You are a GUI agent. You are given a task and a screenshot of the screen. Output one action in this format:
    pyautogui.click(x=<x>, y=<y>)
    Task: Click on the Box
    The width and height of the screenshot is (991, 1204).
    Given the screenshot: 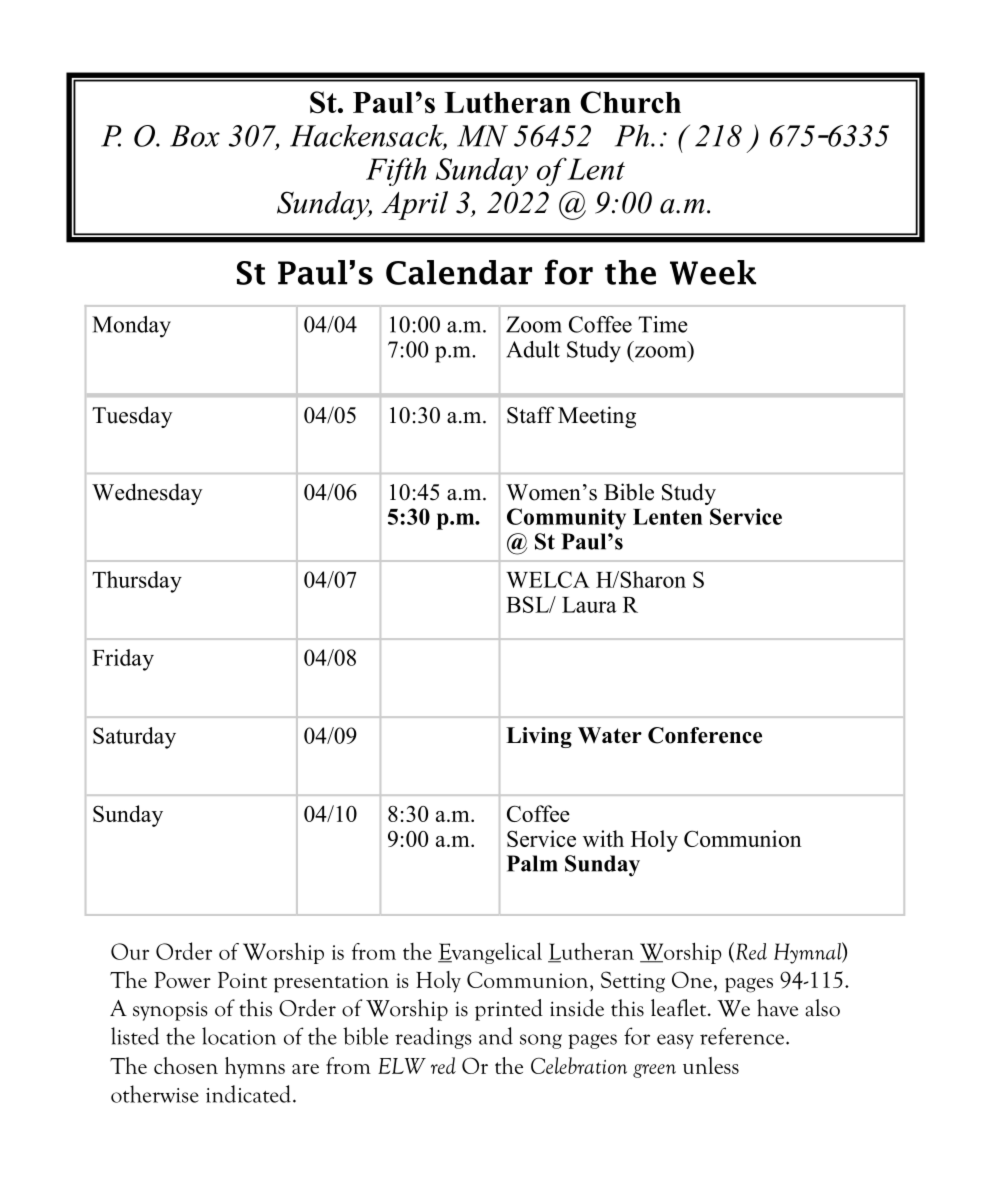 What is the action you would take?
    pyautogui.click(x=195, y=136)
